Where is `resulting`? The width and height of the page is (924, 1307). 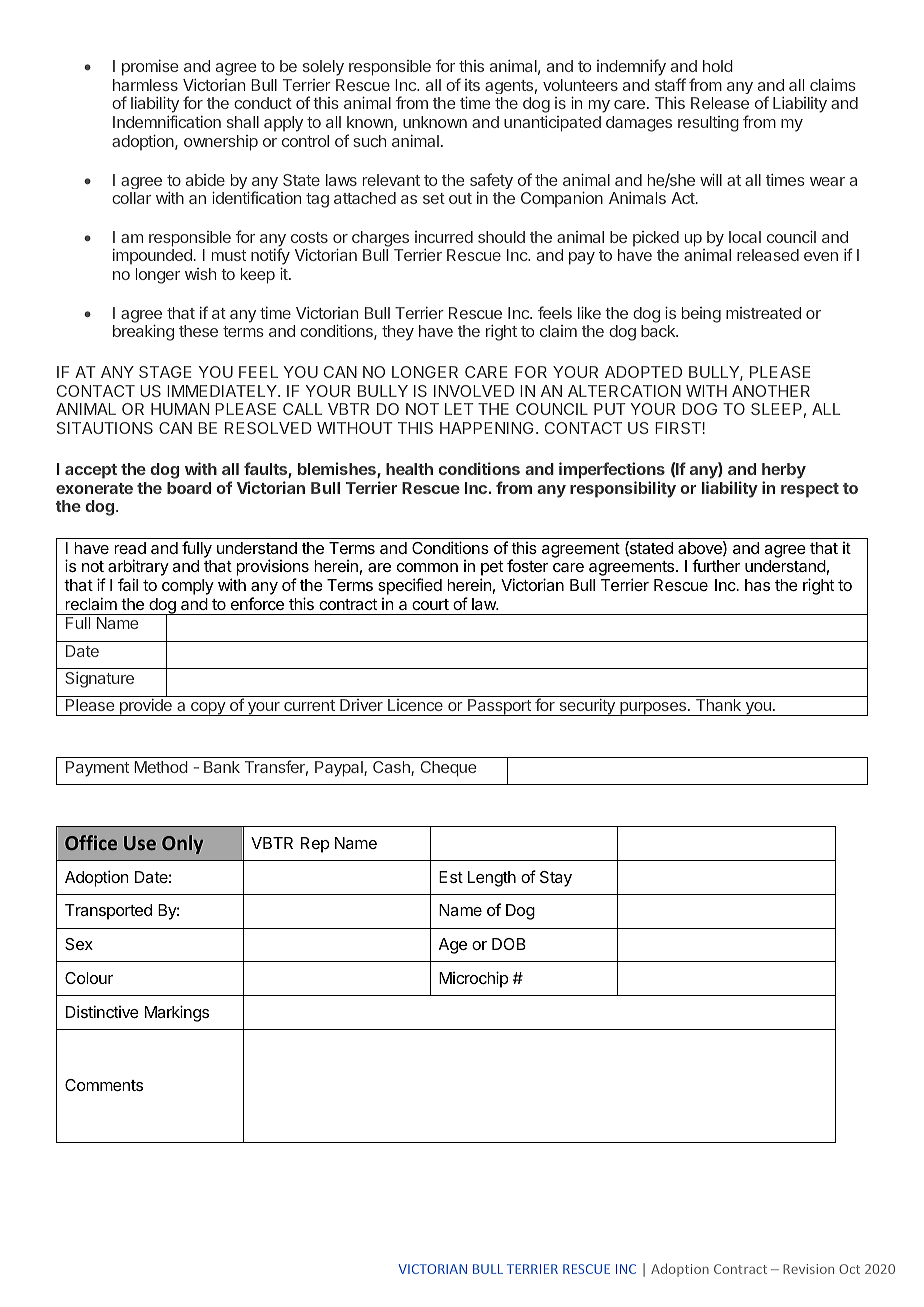 resulting is located at coordinates (708, 124).
